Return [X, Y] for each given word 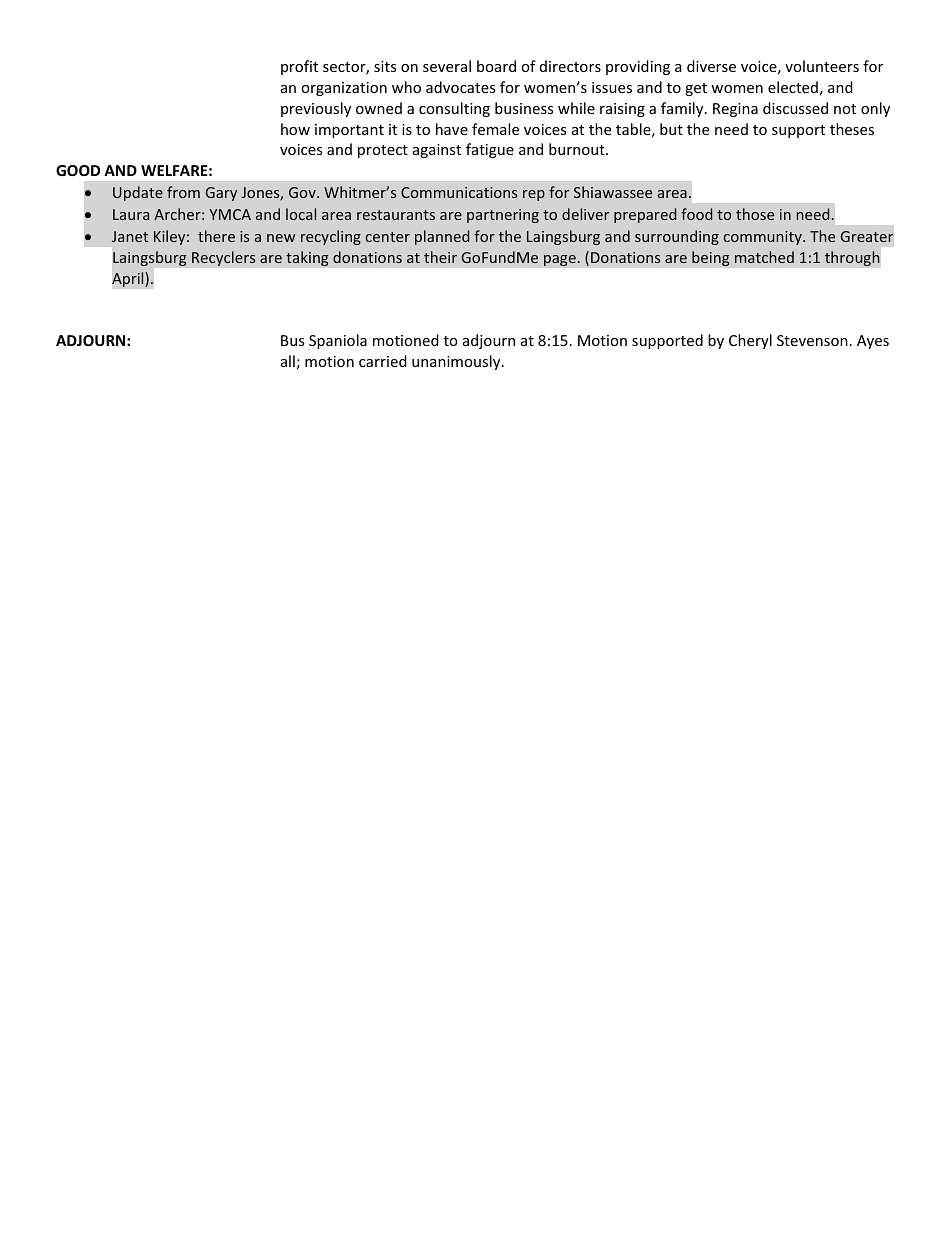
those [755, 214]
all [288, 361]
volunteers [822, 66]
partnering [503, 216]
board [496, 66]
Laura [131, 214]
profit [299, 67]
